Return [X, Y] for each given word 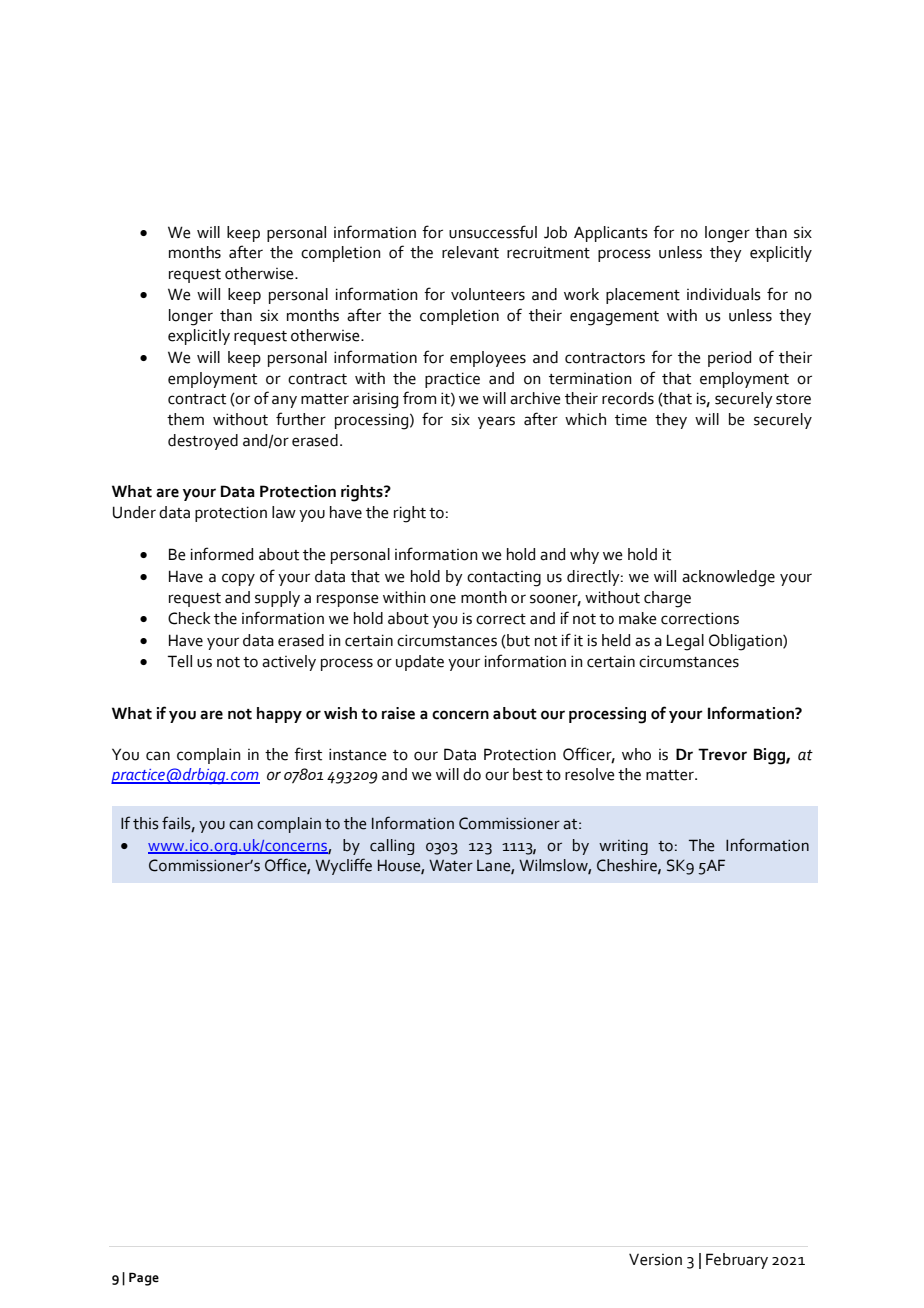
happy [279, 715]
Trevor [722, 754]
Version [655, 1259]
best [528, 774]
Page [144, 1279]
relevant [470, 252]
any [284, 401]
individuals [724, 294]
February [737, 1261]
